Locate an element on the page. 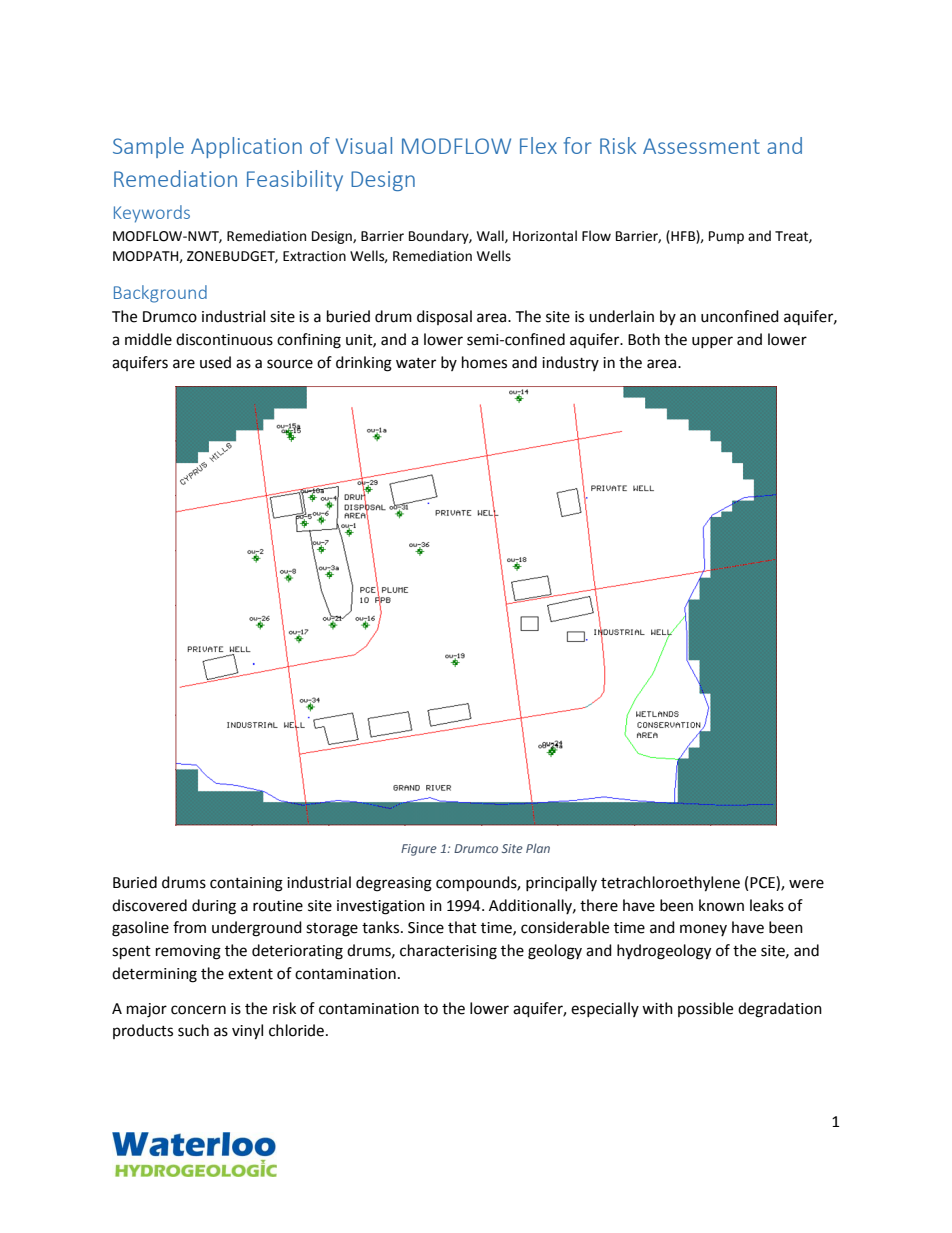  concern is located at coordinates (198, 1010).
